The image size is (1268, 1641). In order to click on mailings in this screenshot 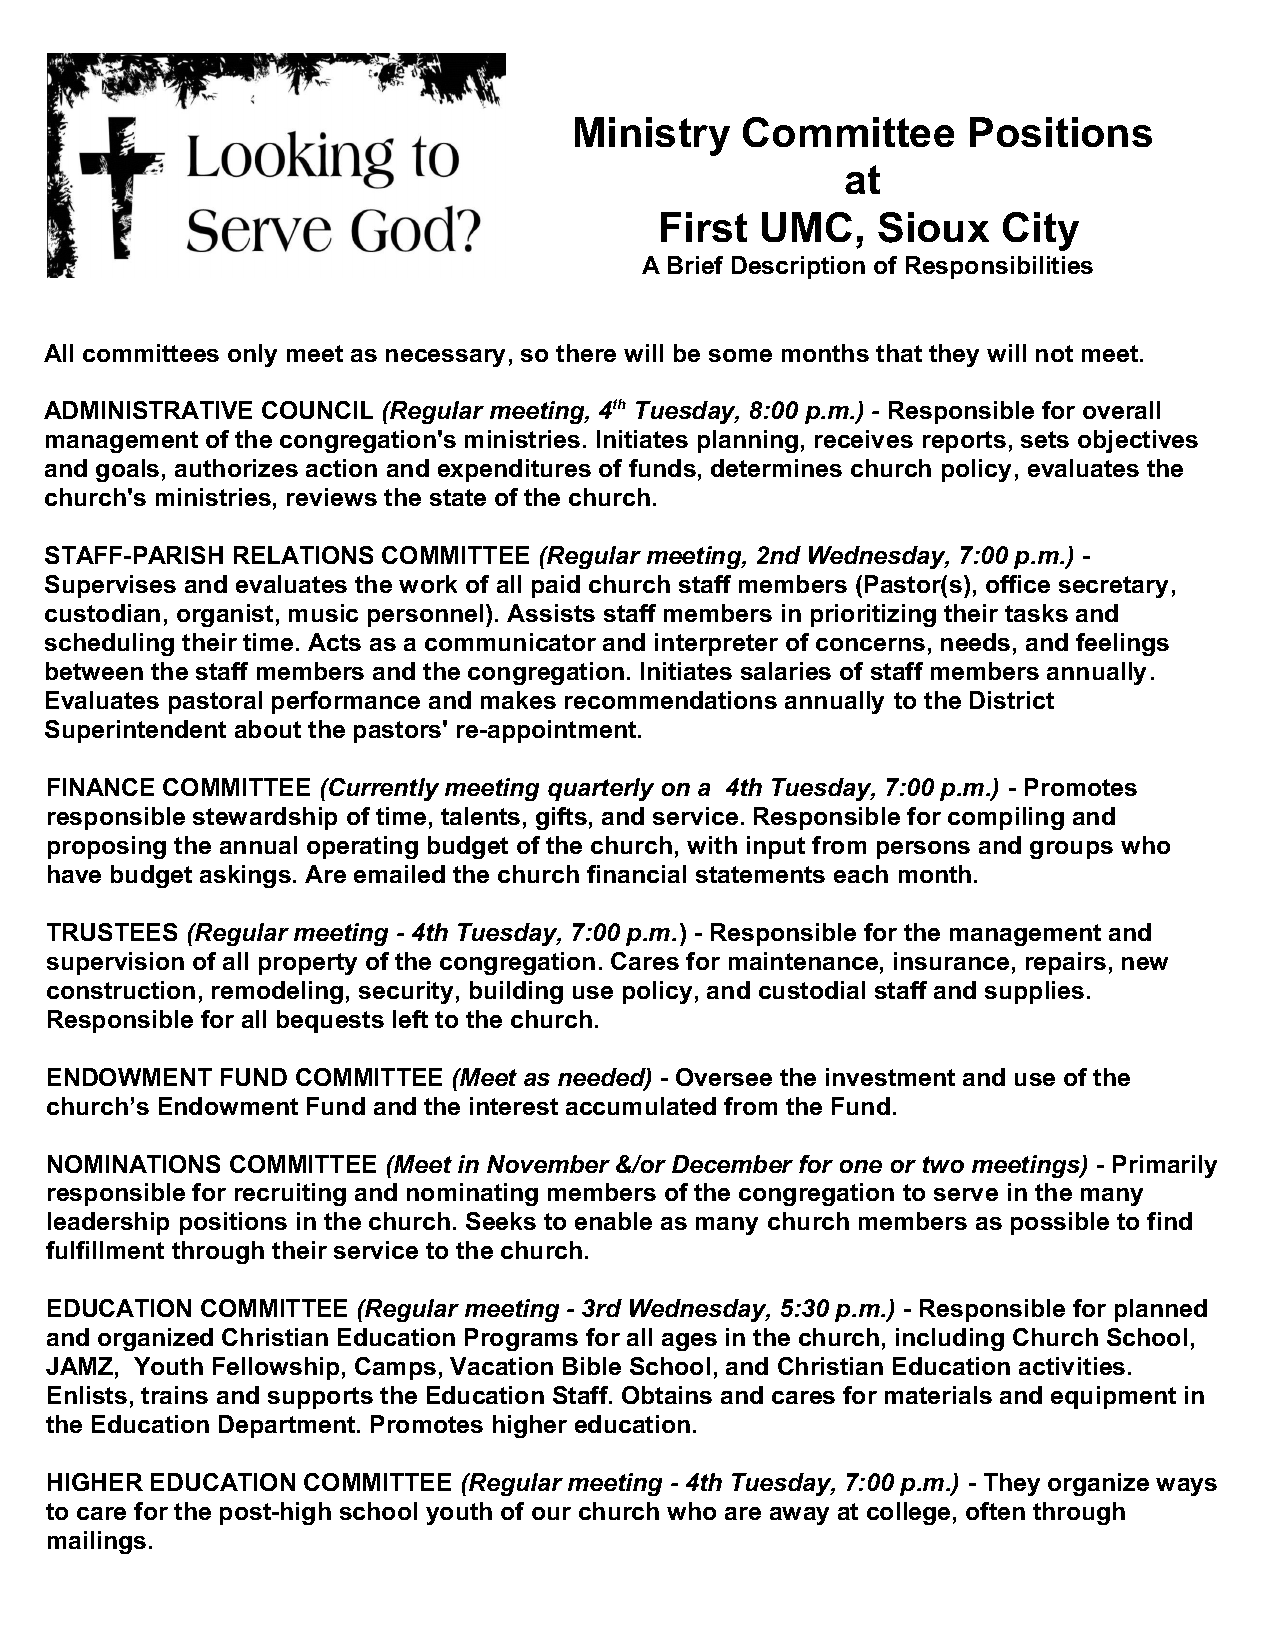, I will do `click(97, 1542)`.
